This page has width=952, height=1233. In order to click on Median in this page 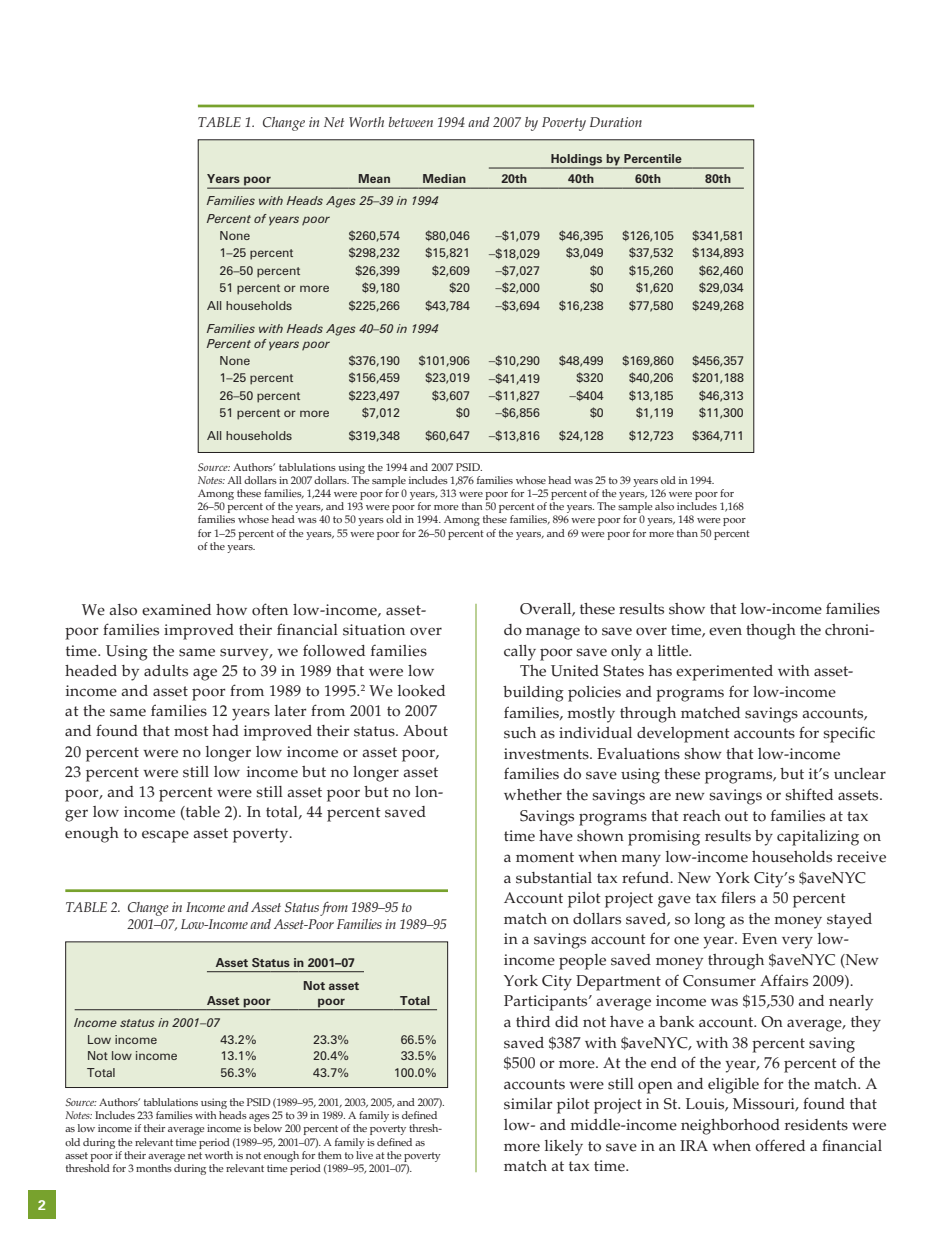, I will do `click(444, 178)`.
